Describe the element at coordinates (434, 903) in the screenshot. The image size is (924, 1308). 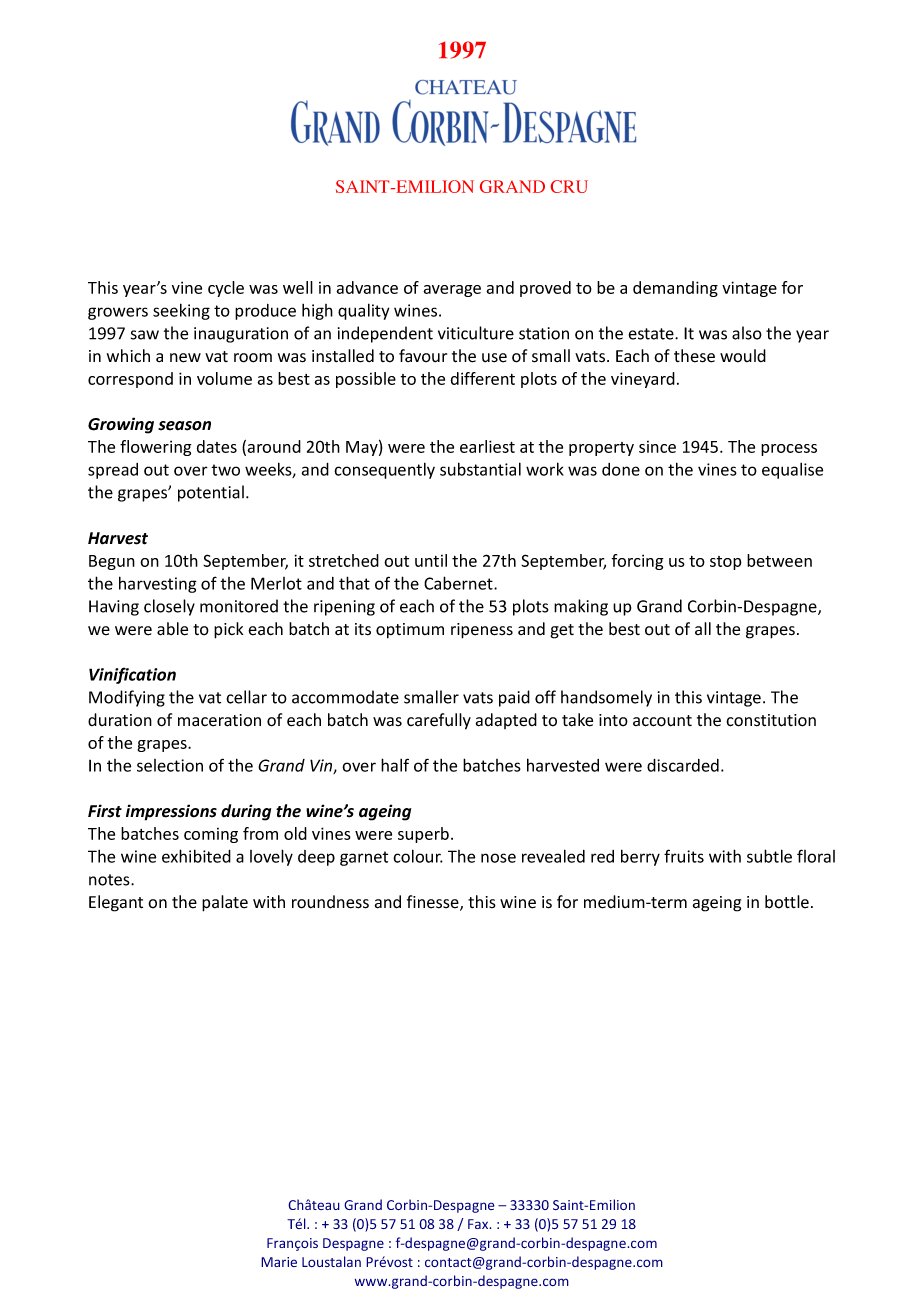
I see `finesse` at that location.
